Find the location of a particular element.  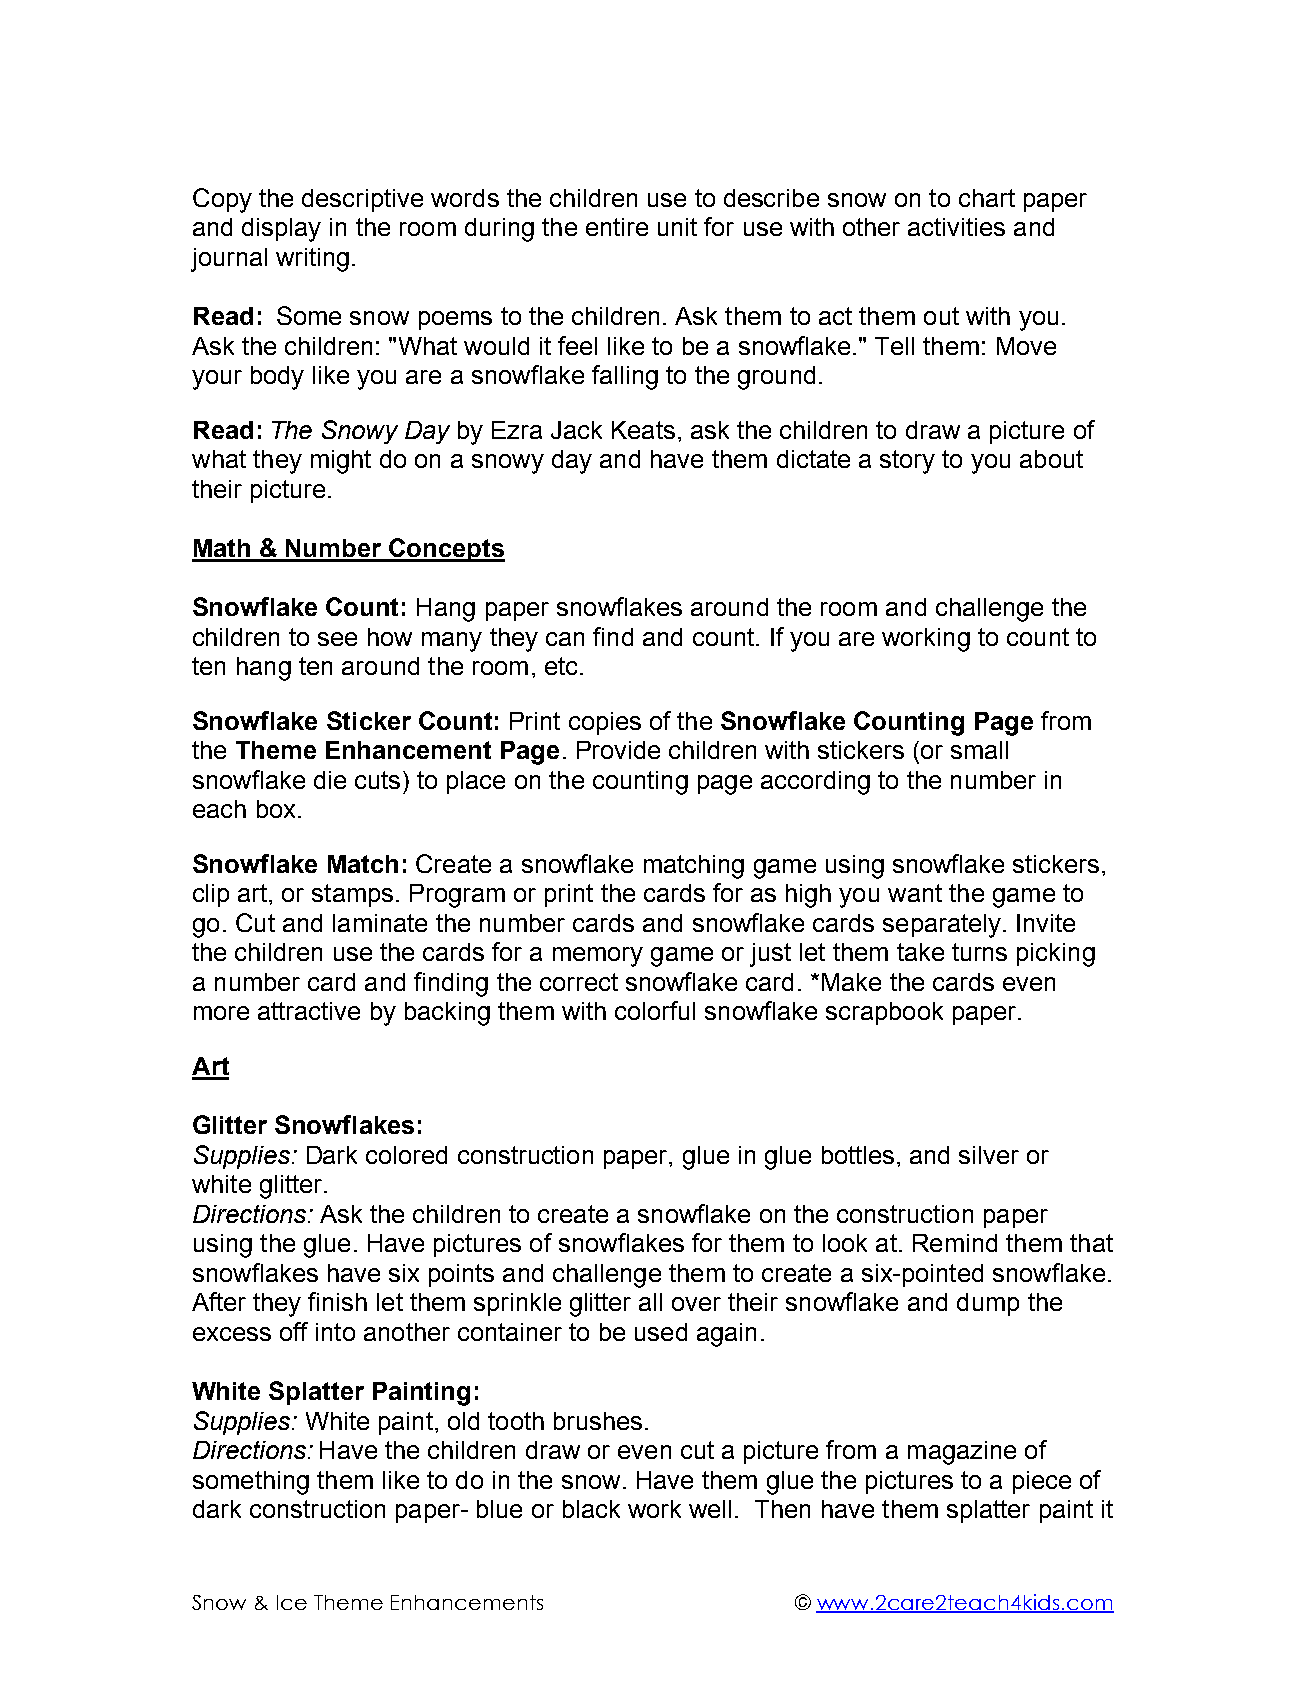

colorful is located at coordinates (655, 1010).
